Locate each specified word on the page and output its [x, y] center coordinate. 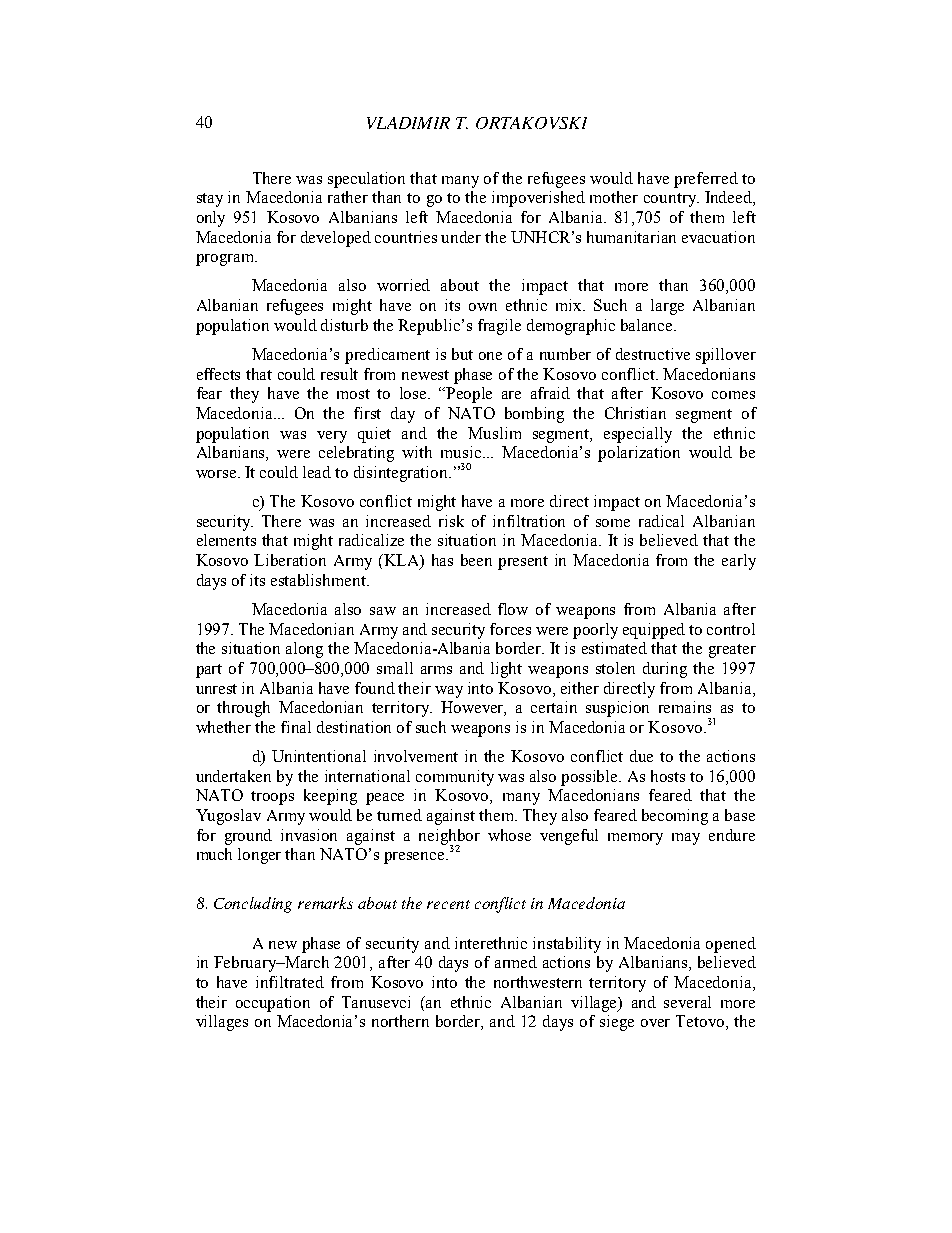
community [455, 778]
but [462, 354]
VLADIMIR [408, 123]
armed [516, 962]
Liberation [290, 560]
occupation [273, 1004]
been [476, 560]
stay [210, 200]
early [739, 562]
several [687, 1002]
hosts [668, 776]
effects [218, 374]
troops [272, 798]
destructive [653, 354]
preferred [706, 180]
